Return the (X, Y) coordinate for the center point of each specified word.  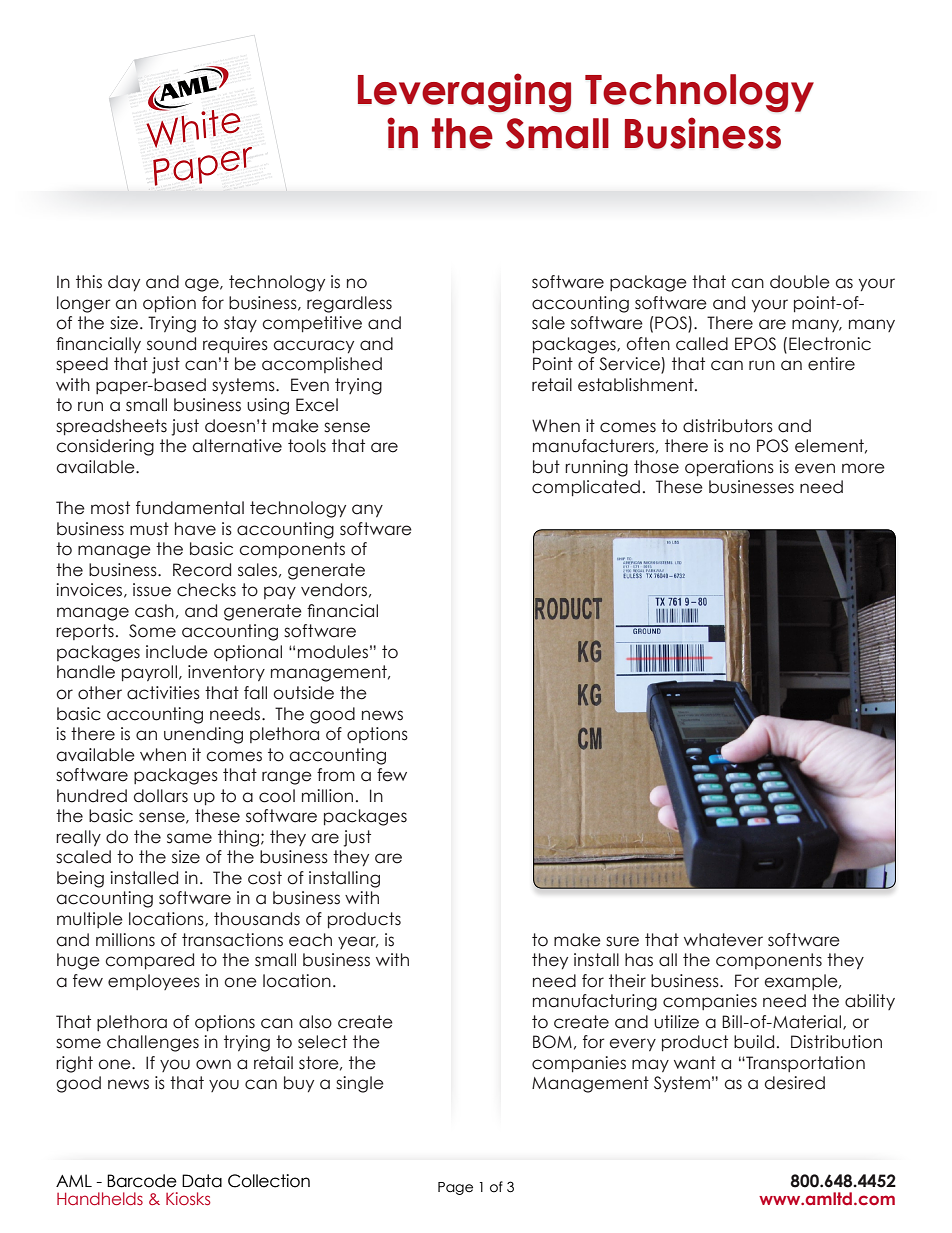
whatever (723, 940)
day (124, 283)
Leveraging (464, 93)
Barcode (142, 1181)
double (800, 282)
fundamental (190, 508)
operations (729, 468)
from (336, 775)
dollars (161, 796)
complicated (586, 488)
